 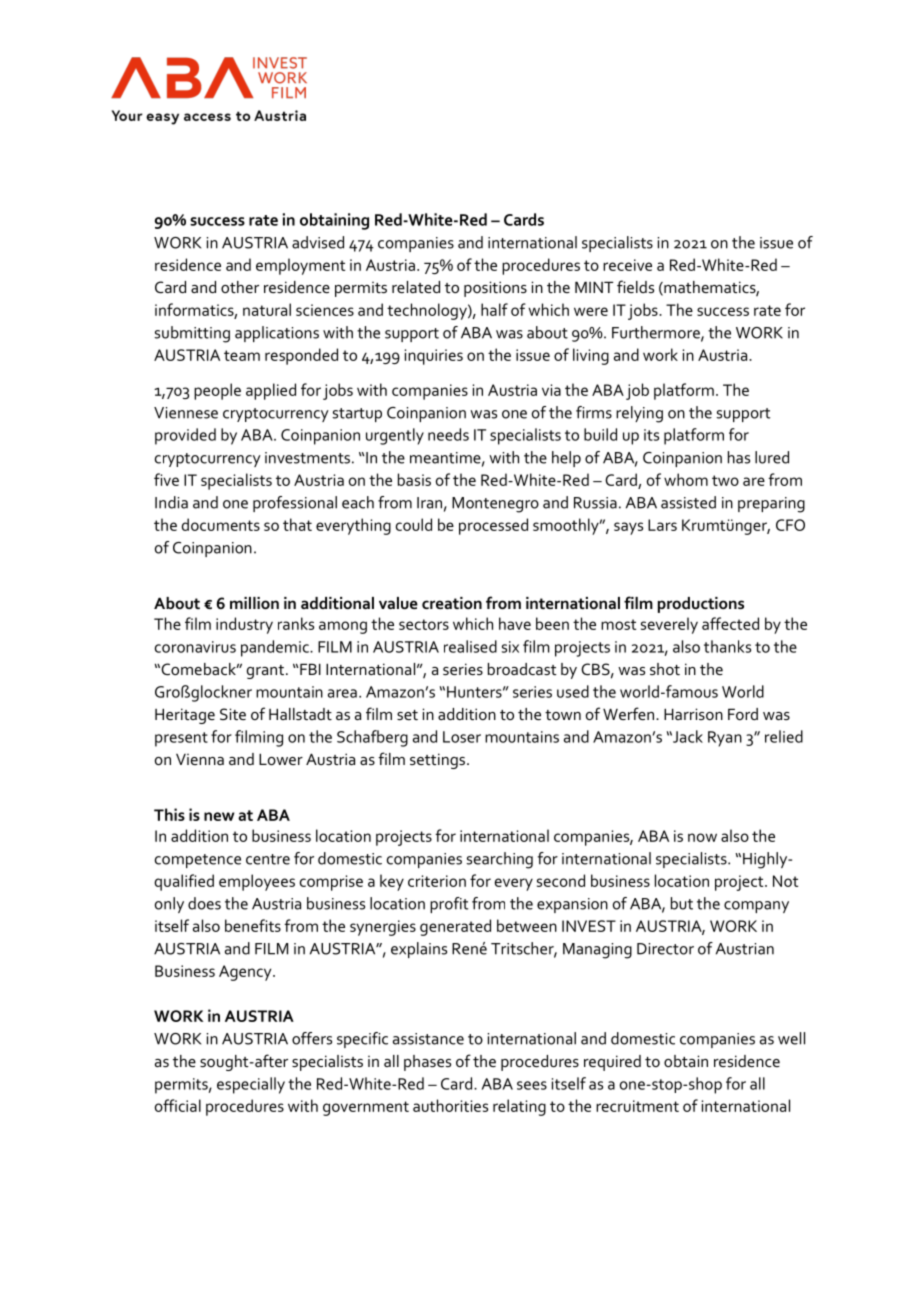 I want to click on new, so click(x=219, y=816).
